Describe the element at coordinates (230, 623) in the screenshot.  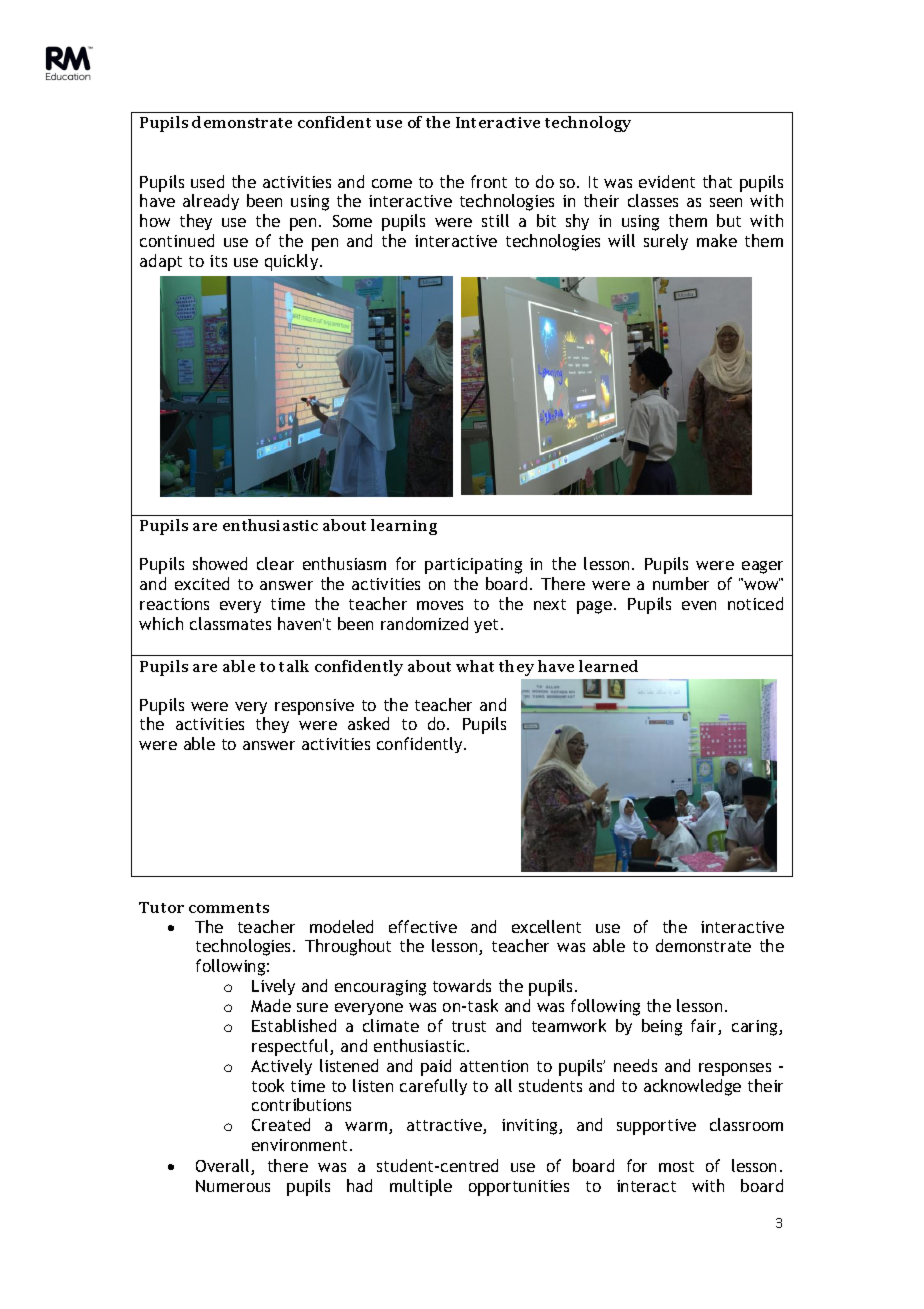
I see `classmates` at that location.
